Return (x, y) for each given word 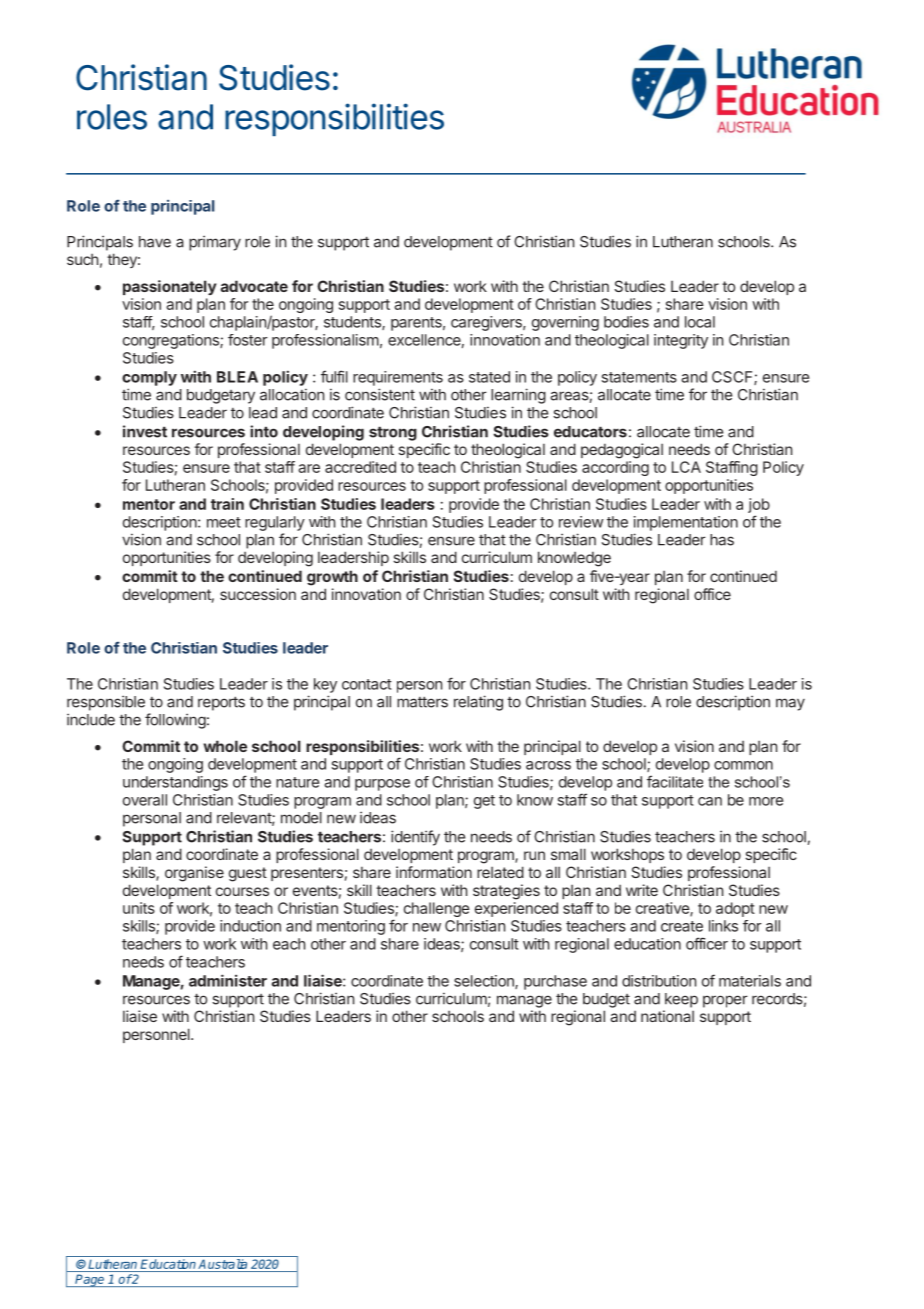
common (743, 765)
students (353, 323)
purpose (382, 785)
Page (90, 1280)
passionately (170, 287)
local (700, 322)
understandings (175, 783)
